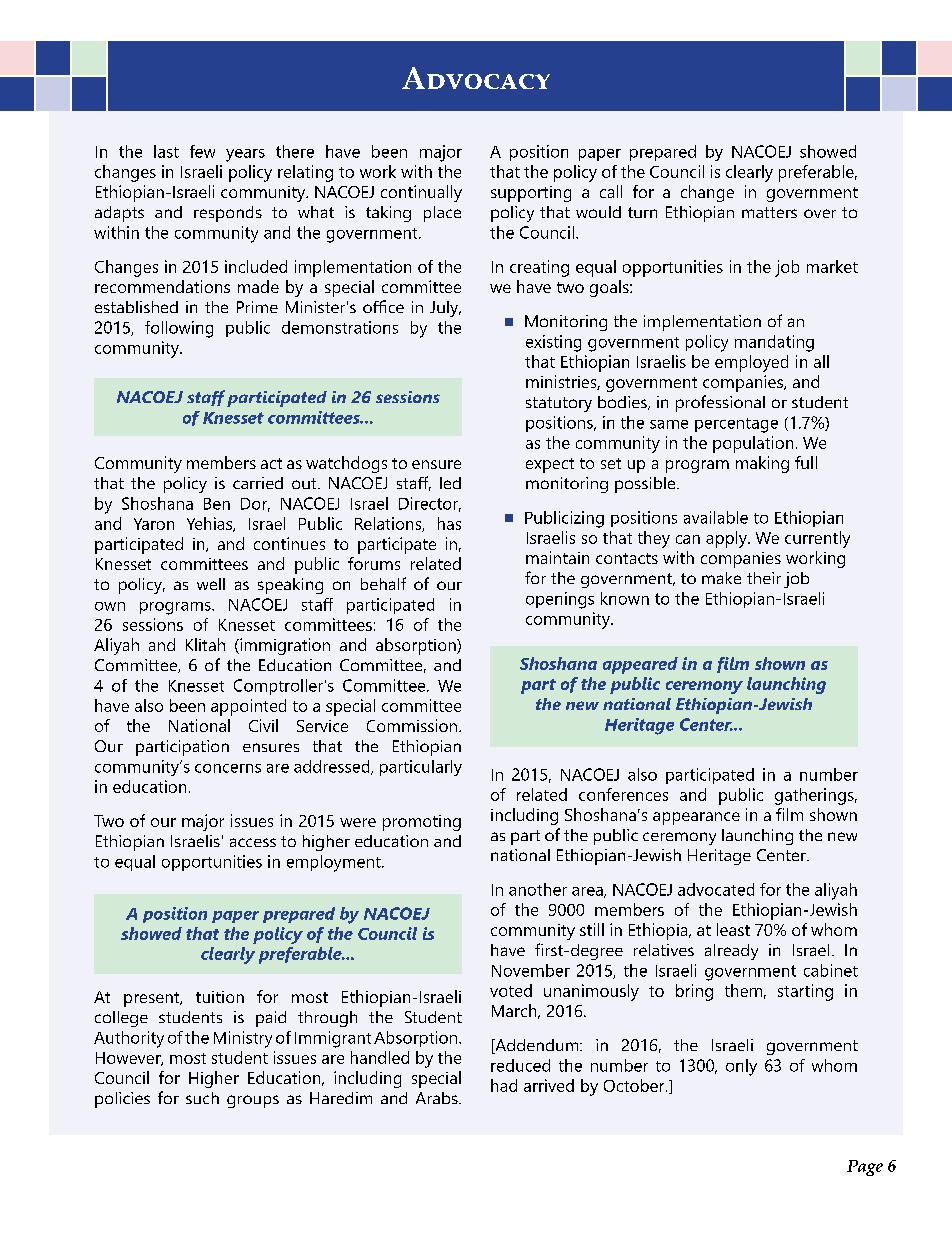  What do you see at coordinates (764, 578) in the screenshot?
I see `their` at bounding box center [764, 578].
